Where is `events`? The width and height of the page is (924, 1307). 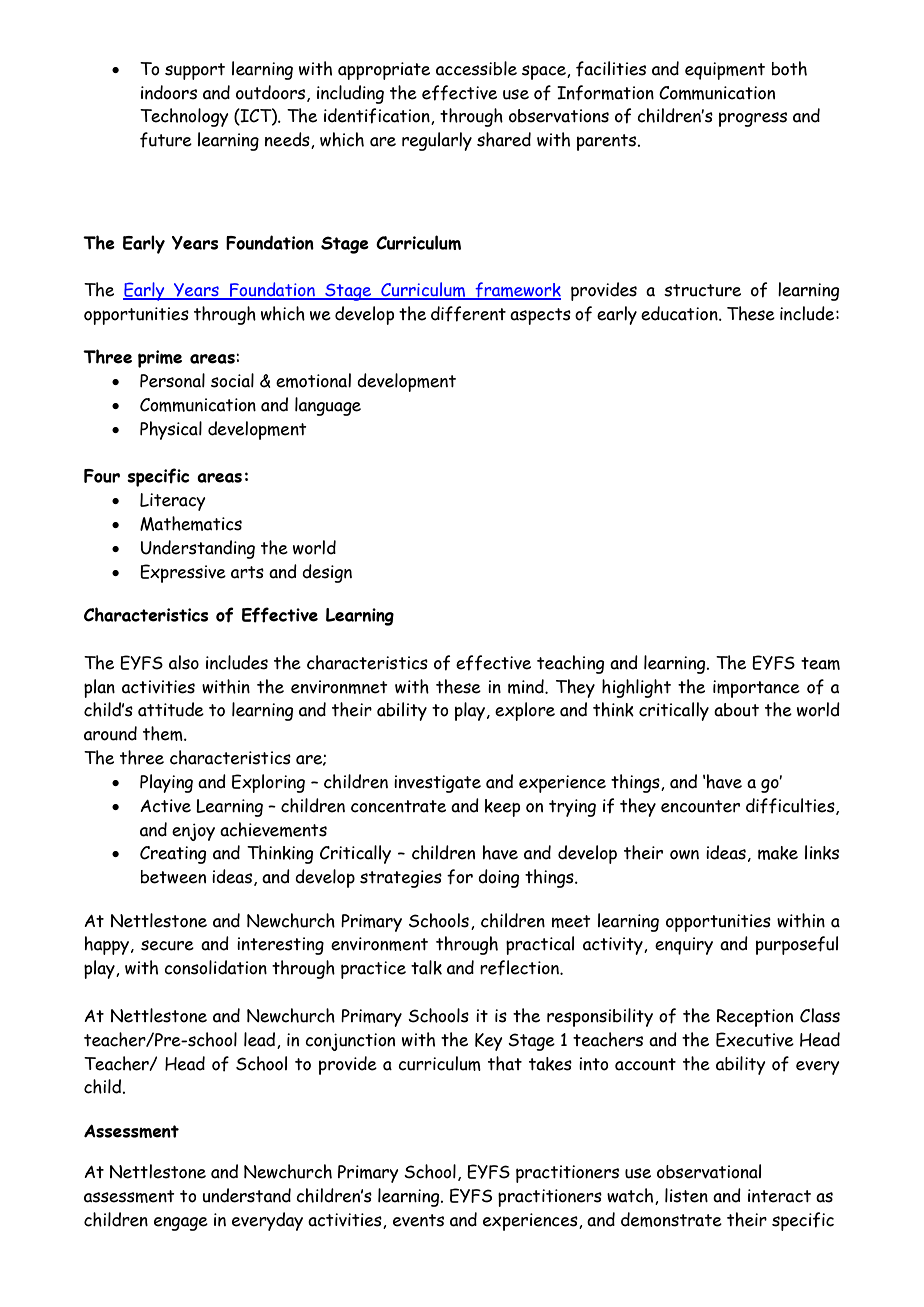
events is located at coordinates (418, 1220).
